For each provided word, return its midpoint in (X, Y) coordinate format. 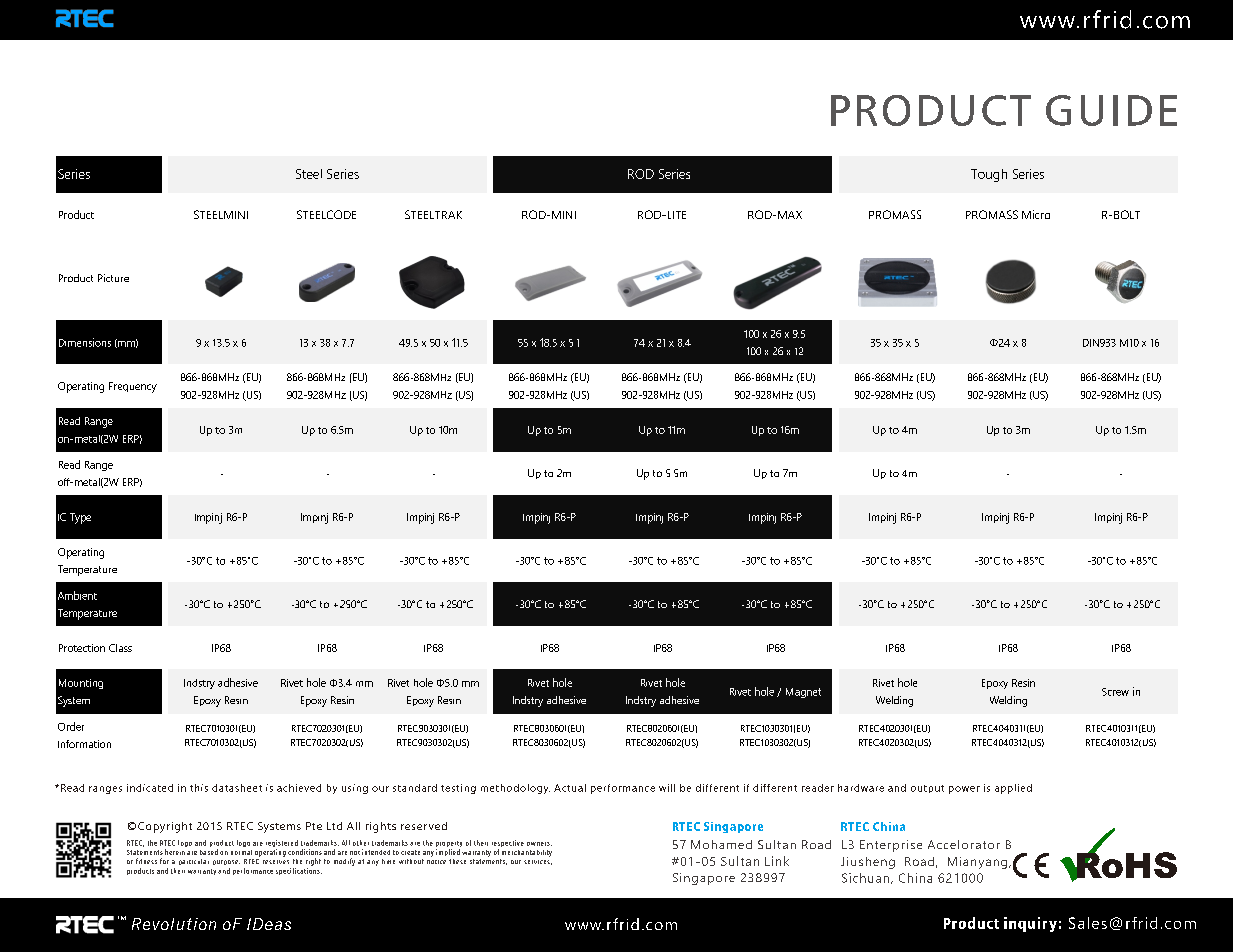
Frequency (133, 387)
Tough (989, 175)
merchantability (527, 853)
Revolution (174, 924)
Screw (1115, 692)
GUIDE (1111, 110)
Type (80, 518)
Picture (113, 278)
